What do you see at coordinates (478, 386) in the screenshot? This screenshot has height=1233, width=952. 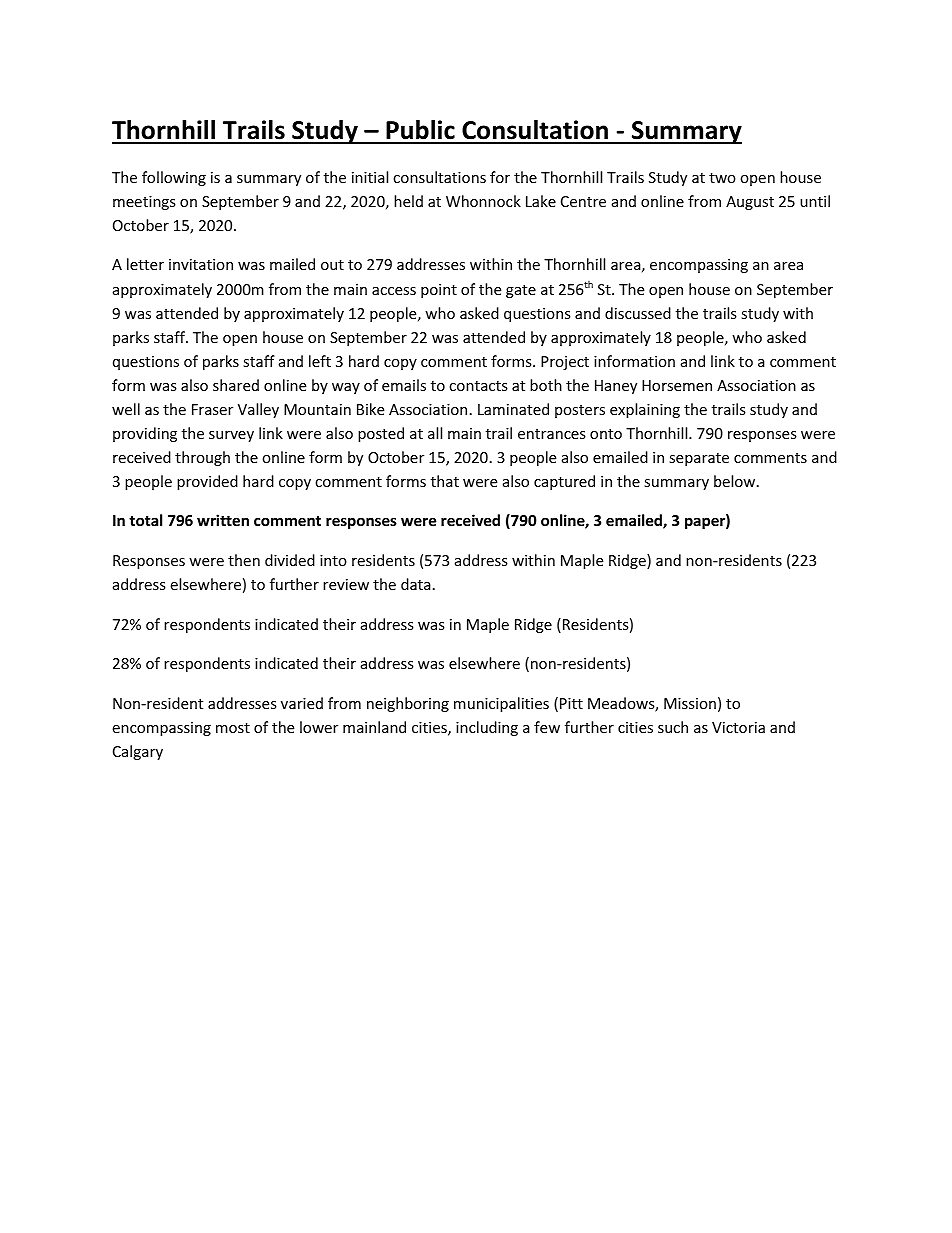 I see `contacts` at bounding box center [478, 386].
